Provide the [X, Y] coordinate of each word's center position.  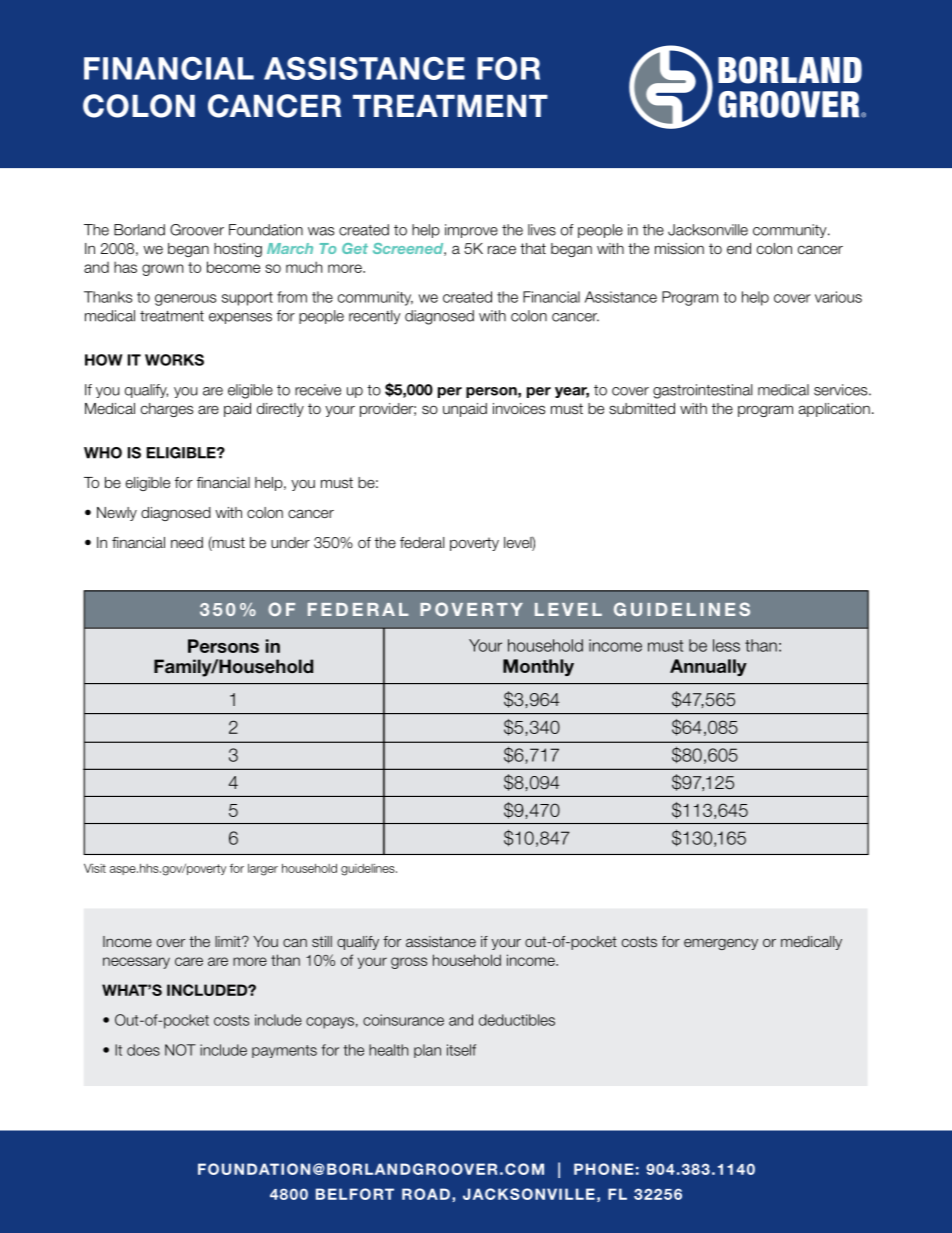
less [726, 645]
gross [409, 963]
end [739, 248]
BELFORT [355, 1194]
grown [162, 270]
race [502, 250]
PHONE [604, 1169]
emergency [721, 944]
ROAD [426, 1194]
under [290, 543]
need [187, 542]
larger [263, 870]
